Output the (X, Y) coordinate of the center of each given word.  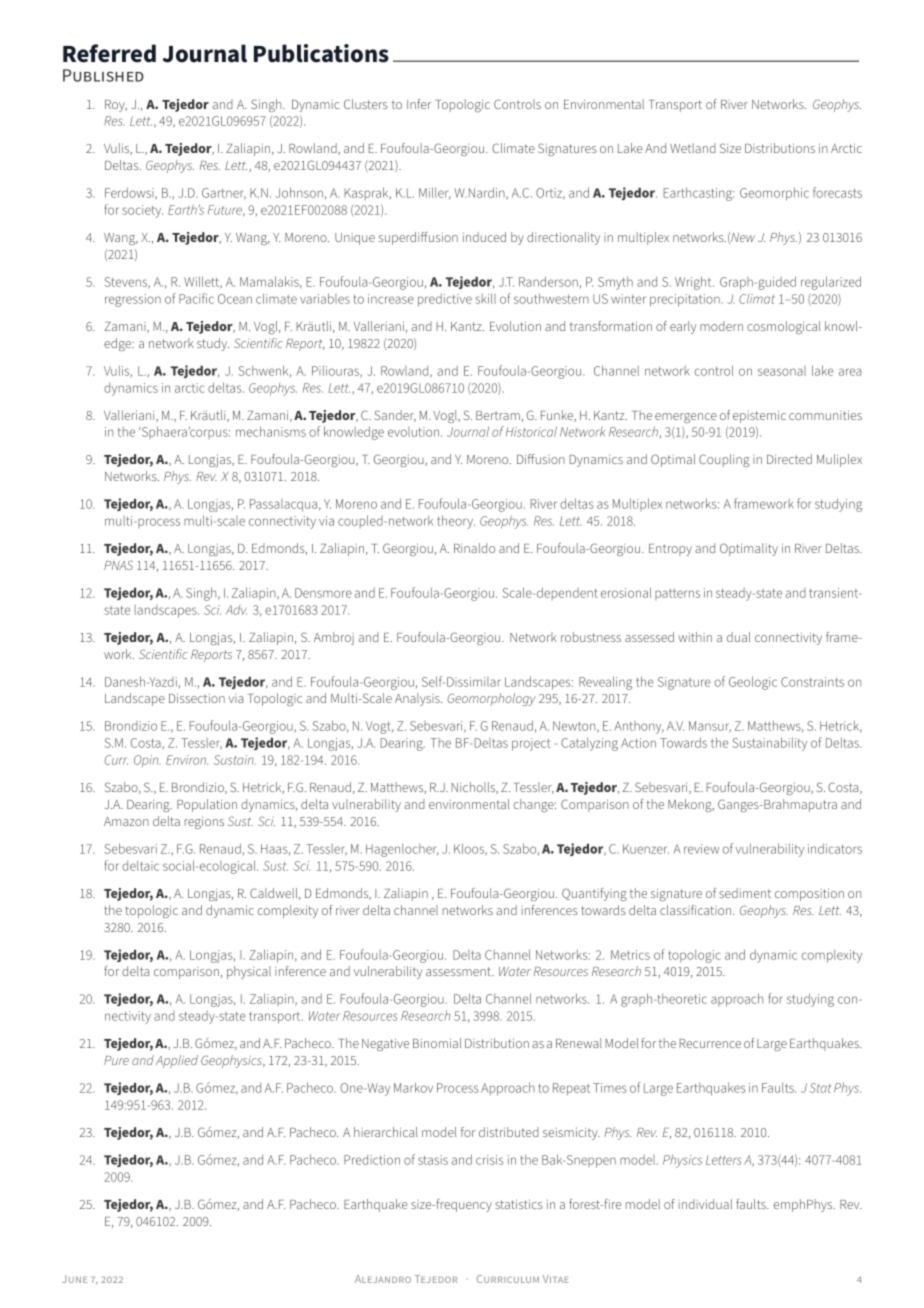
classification (697, 910)
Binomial (437, 1043)
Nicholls (474, 788)
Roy (116, 106)
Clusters (366, 104)
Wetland (693, 148)
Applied (177, 1061)
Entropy (670, 550)
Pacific (196, 298)
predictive (445, 300)
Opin (147, 761)
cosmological (783, 327)
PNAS (118, 565)
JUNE (74, 1279)
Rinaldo (474, 548)
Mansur (710, 727)
